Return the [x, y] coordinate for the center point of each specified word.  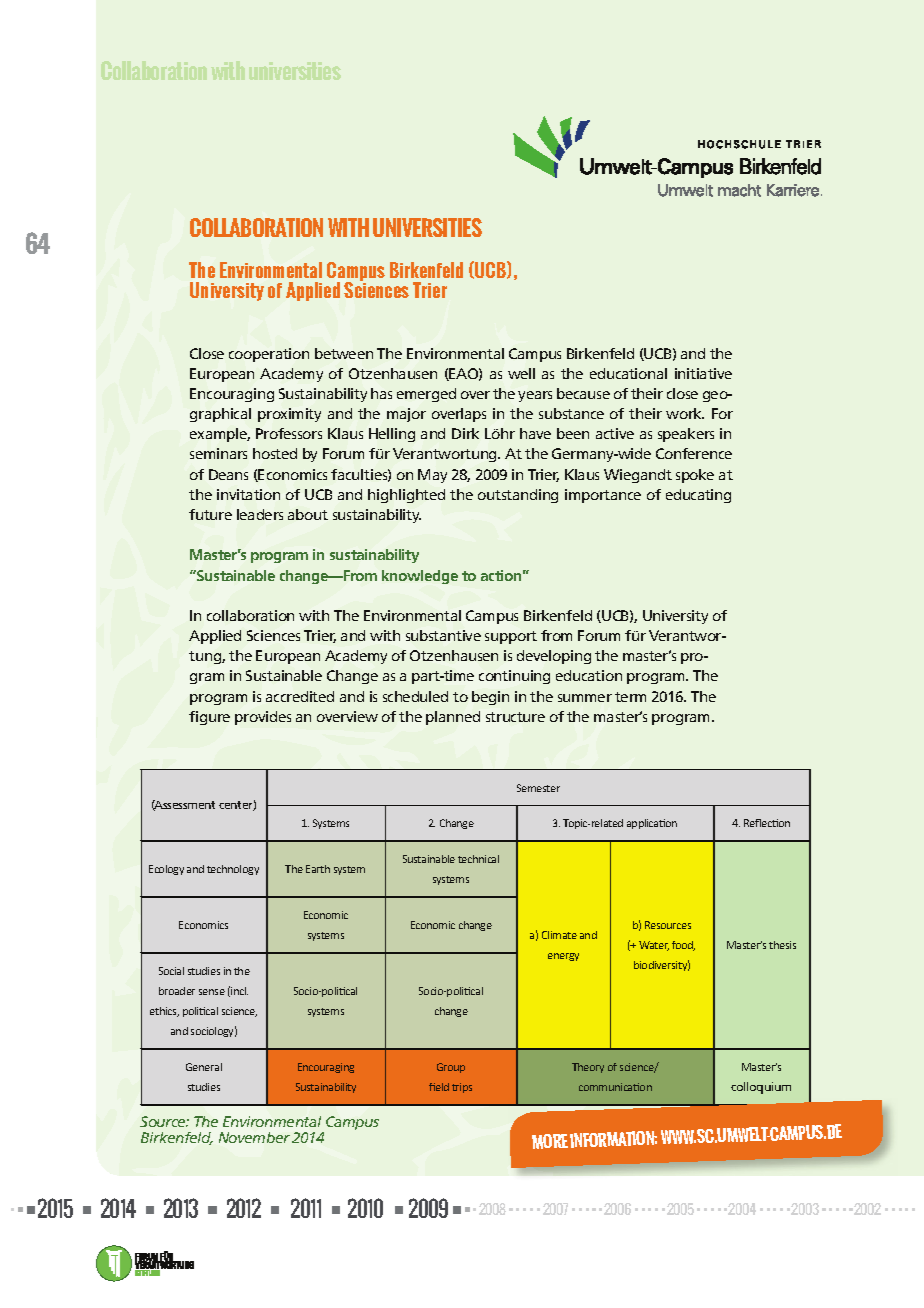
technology [233, 870]
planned [453, 718]
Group [451, 1068]
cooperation [269, 355]
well [521, 373]
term [630, 697]
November [254, 1137]
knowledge [420, 577]
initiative [703, 373]
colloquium [761, 1088]
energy [563, 957]
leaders [260, 514]
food [683, 946]
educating [698, 496]
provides [263, 718]
